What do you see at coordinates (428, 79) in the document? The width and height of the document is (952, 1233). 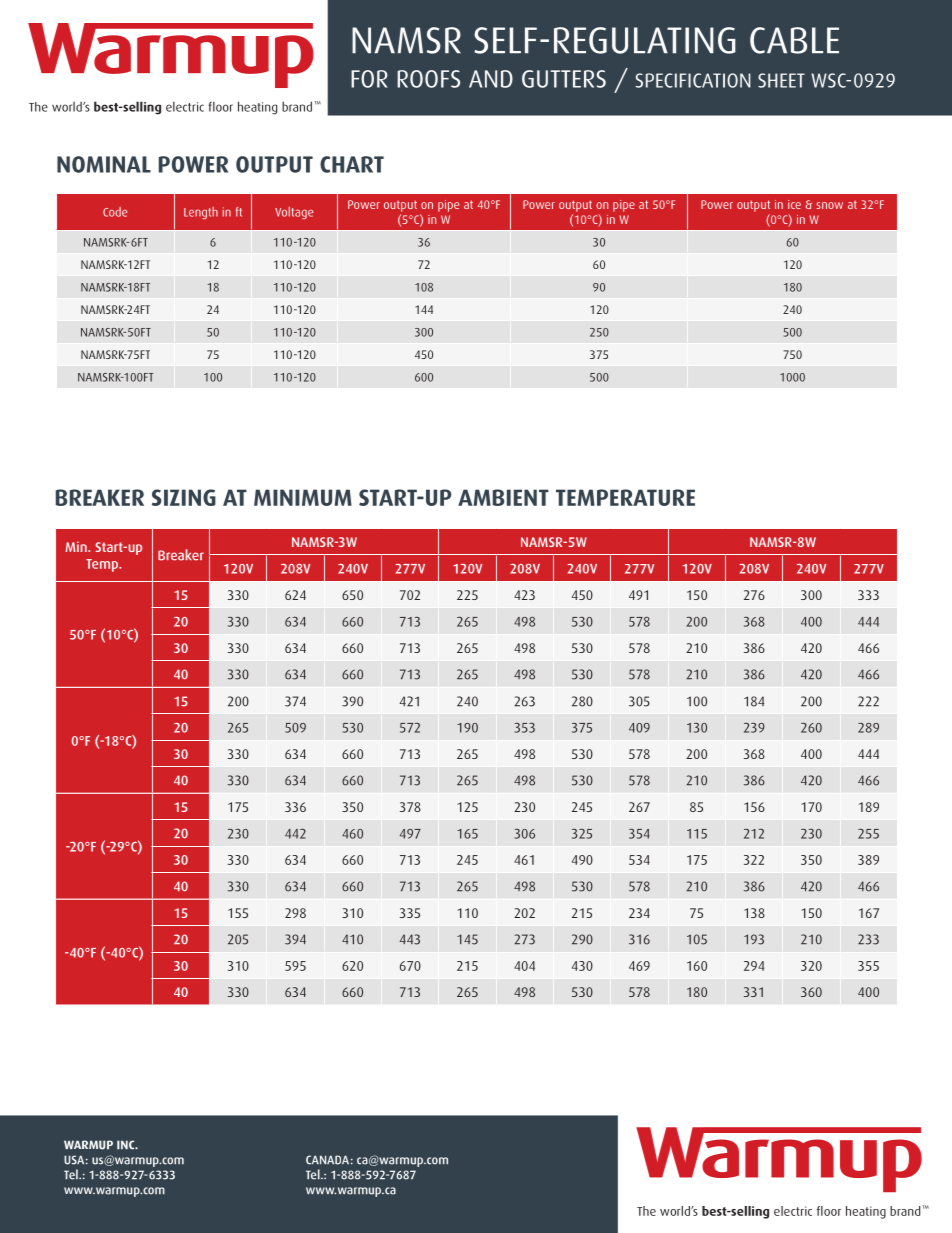 I see `ROOFS` at bounding box center [428, 79].
